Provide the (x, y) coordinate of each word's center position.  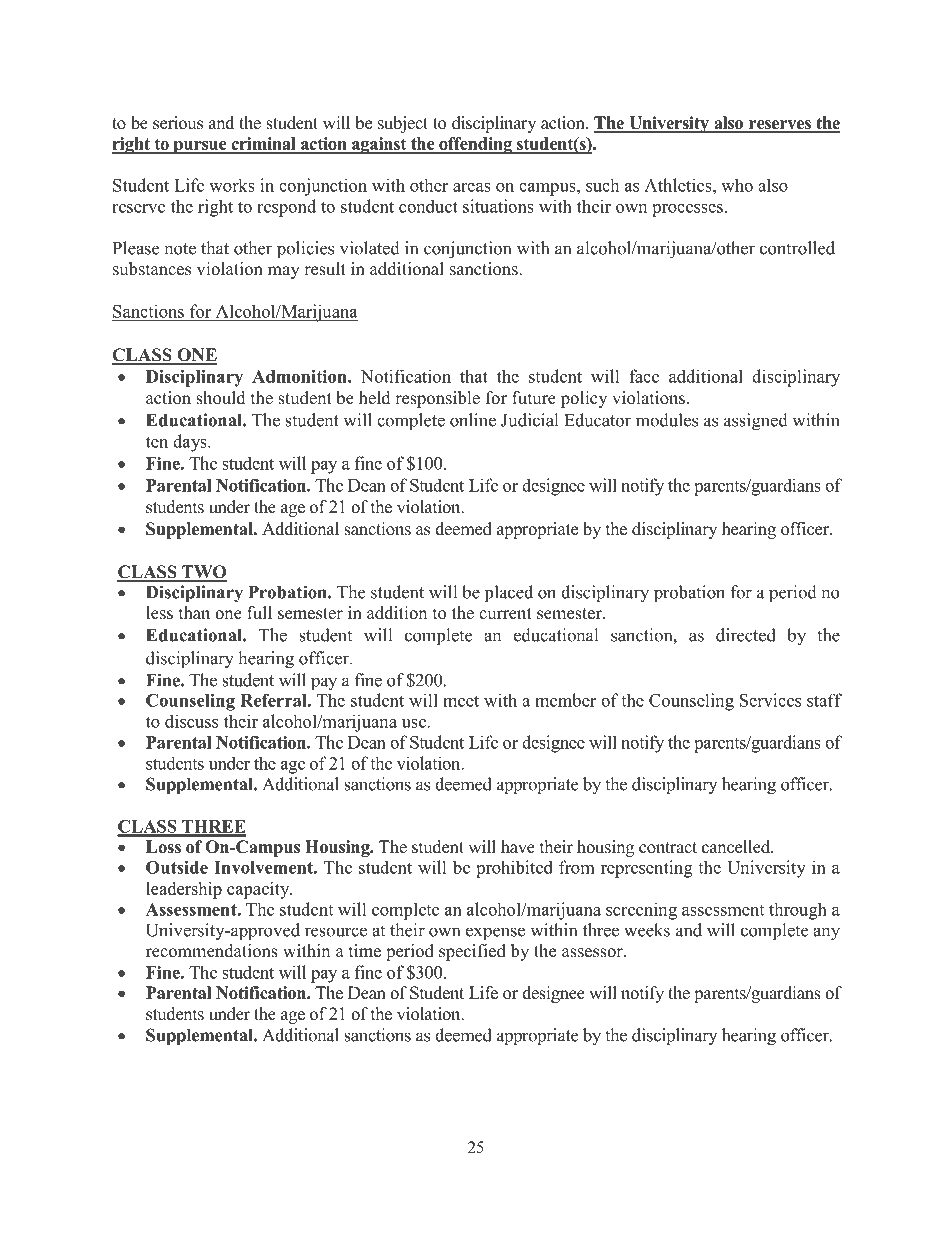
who (737, 185)
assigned (756, 422)
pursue (200, 147)
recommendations (212, 951)
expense (495, 934)
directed (746, 635)
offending (475, 145)
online (473, 420)
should (221, 398)
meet (461, 701)
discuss (191, 721)
